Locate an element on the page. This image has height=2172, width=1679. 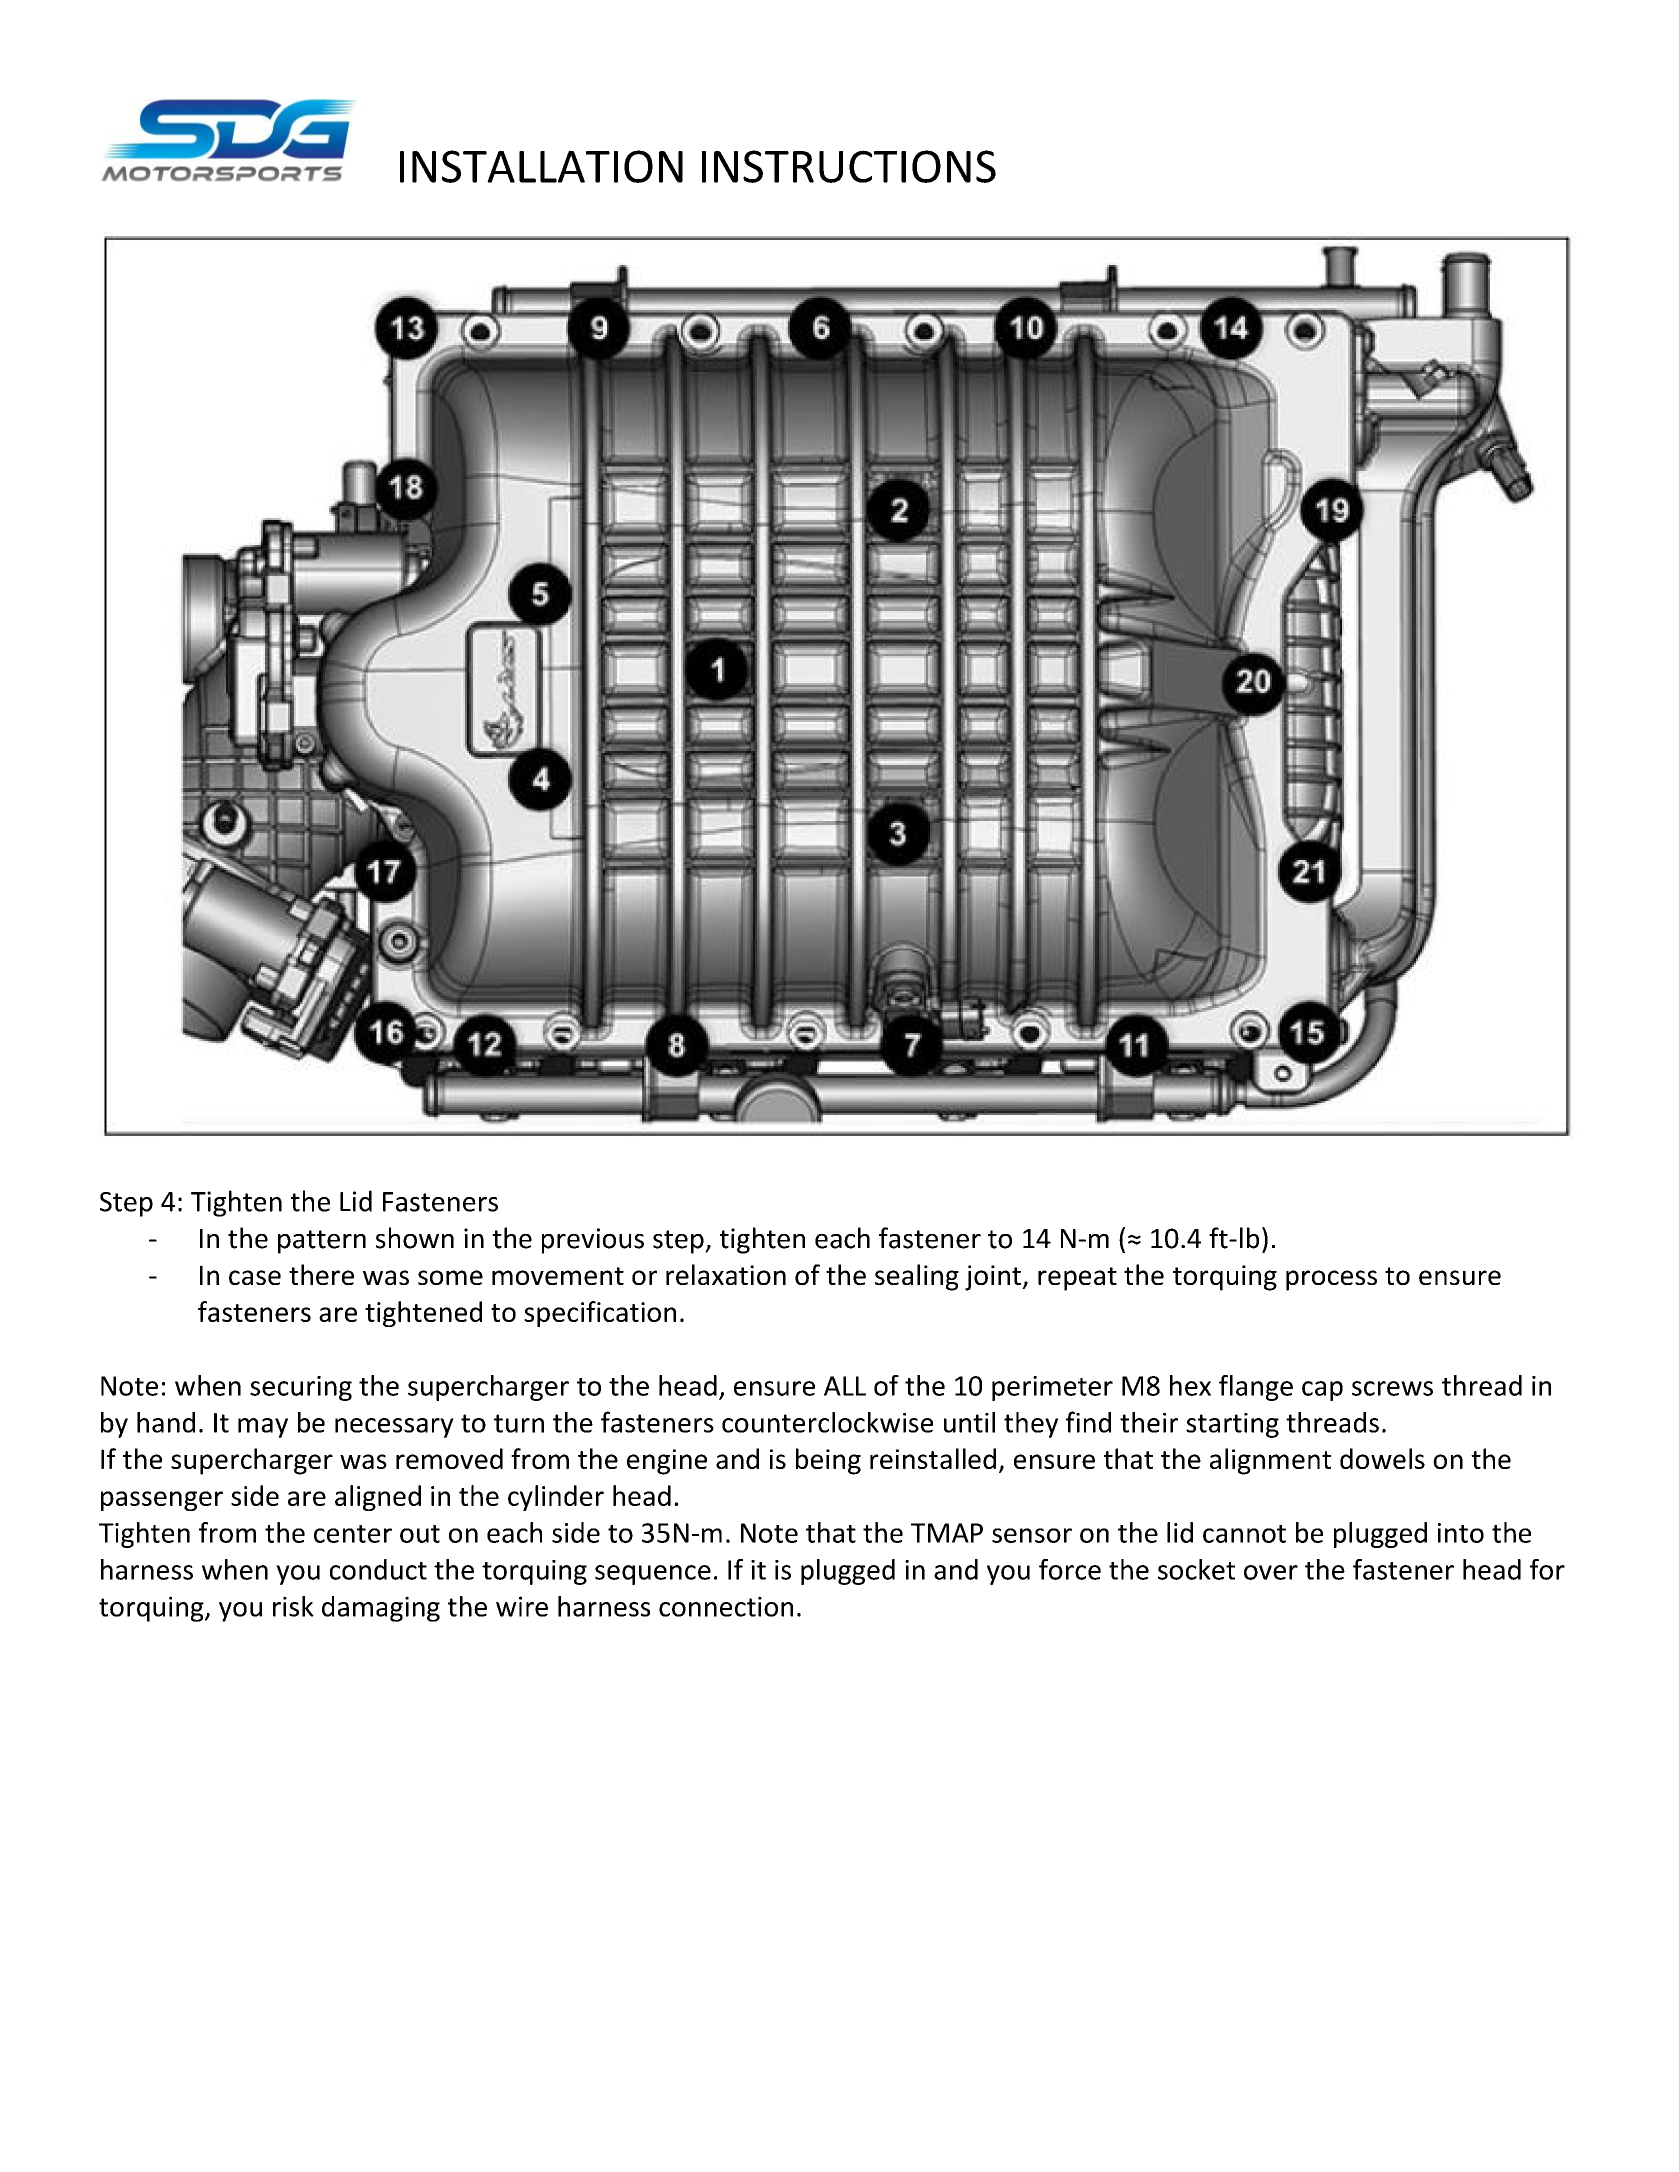
INSTRUCTIONS is located at coordinates (849, 166).
